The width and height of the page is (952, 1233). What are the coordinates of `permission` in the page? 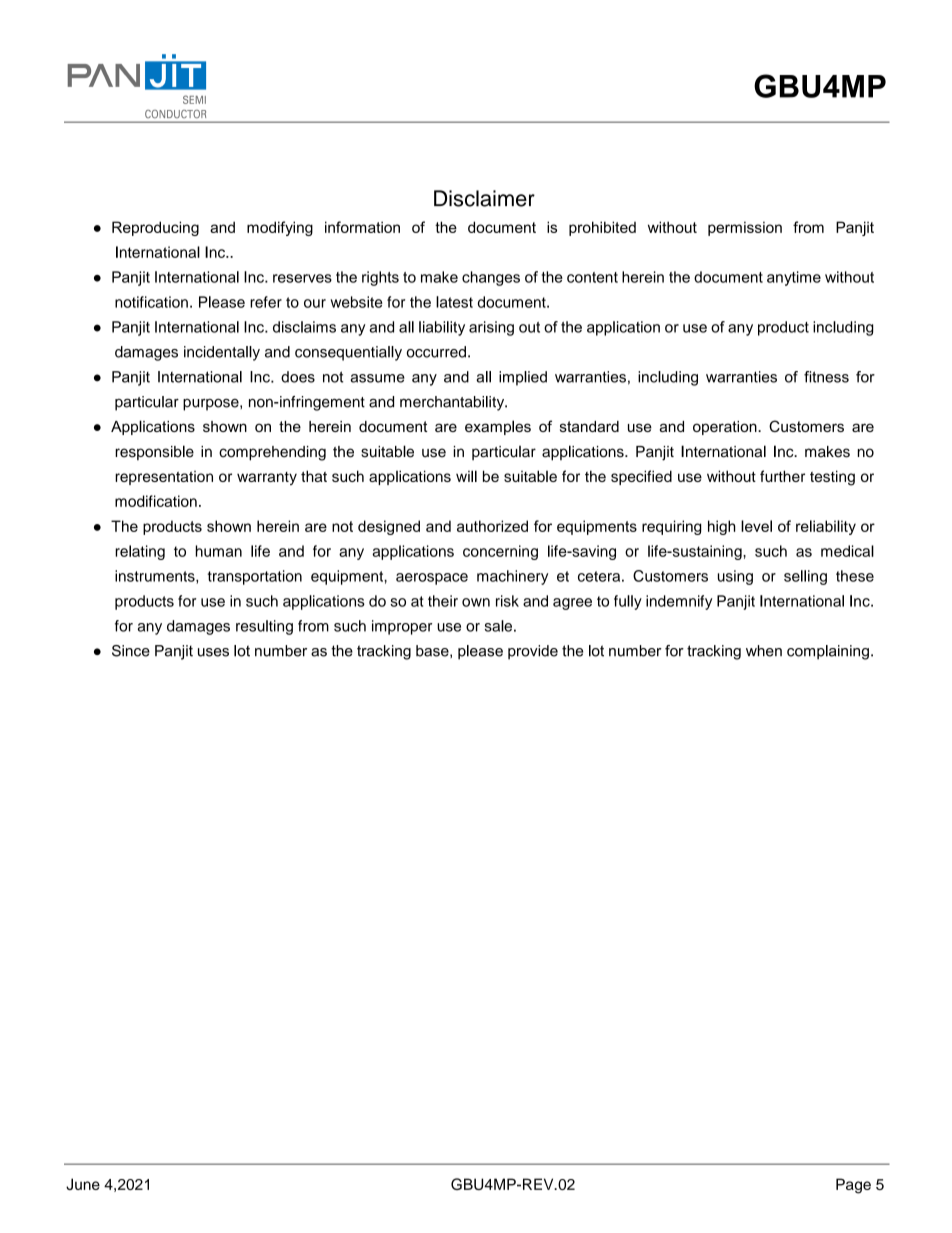 It's located at (745, 228).
